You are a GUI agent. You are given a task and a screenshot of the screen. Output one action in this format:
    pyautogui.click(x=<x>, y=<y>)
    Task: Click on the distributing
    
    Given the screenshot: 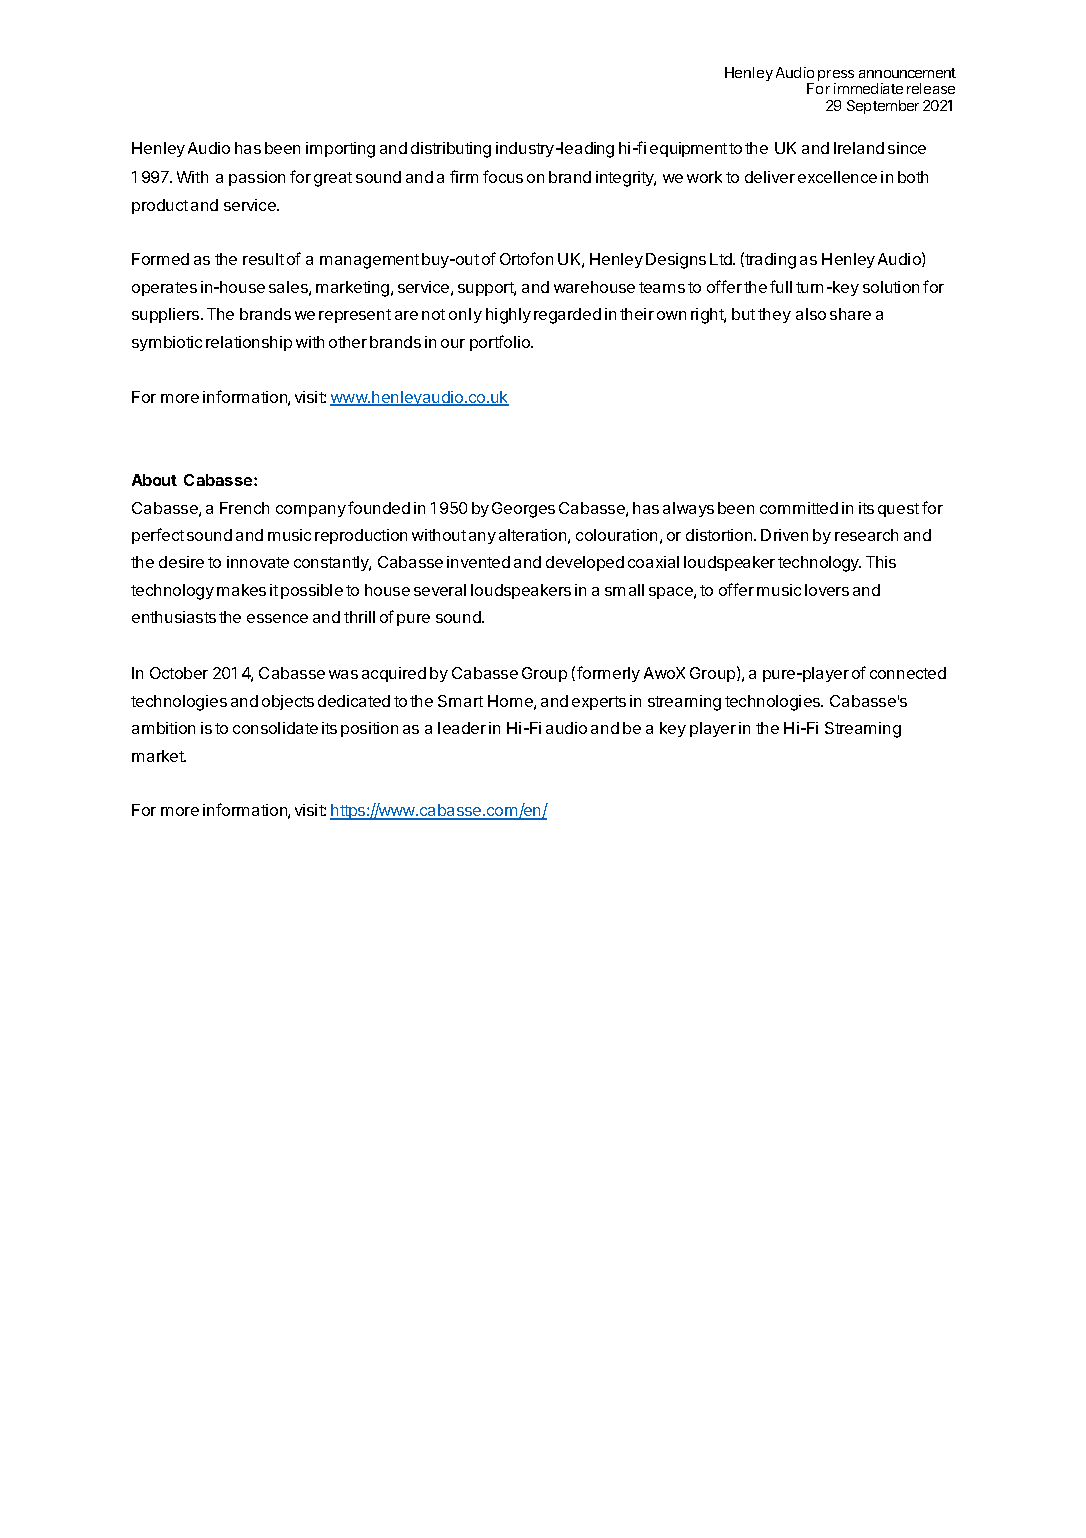 What is the action you would take?
    pyautogui.click(x=451, y=150)
